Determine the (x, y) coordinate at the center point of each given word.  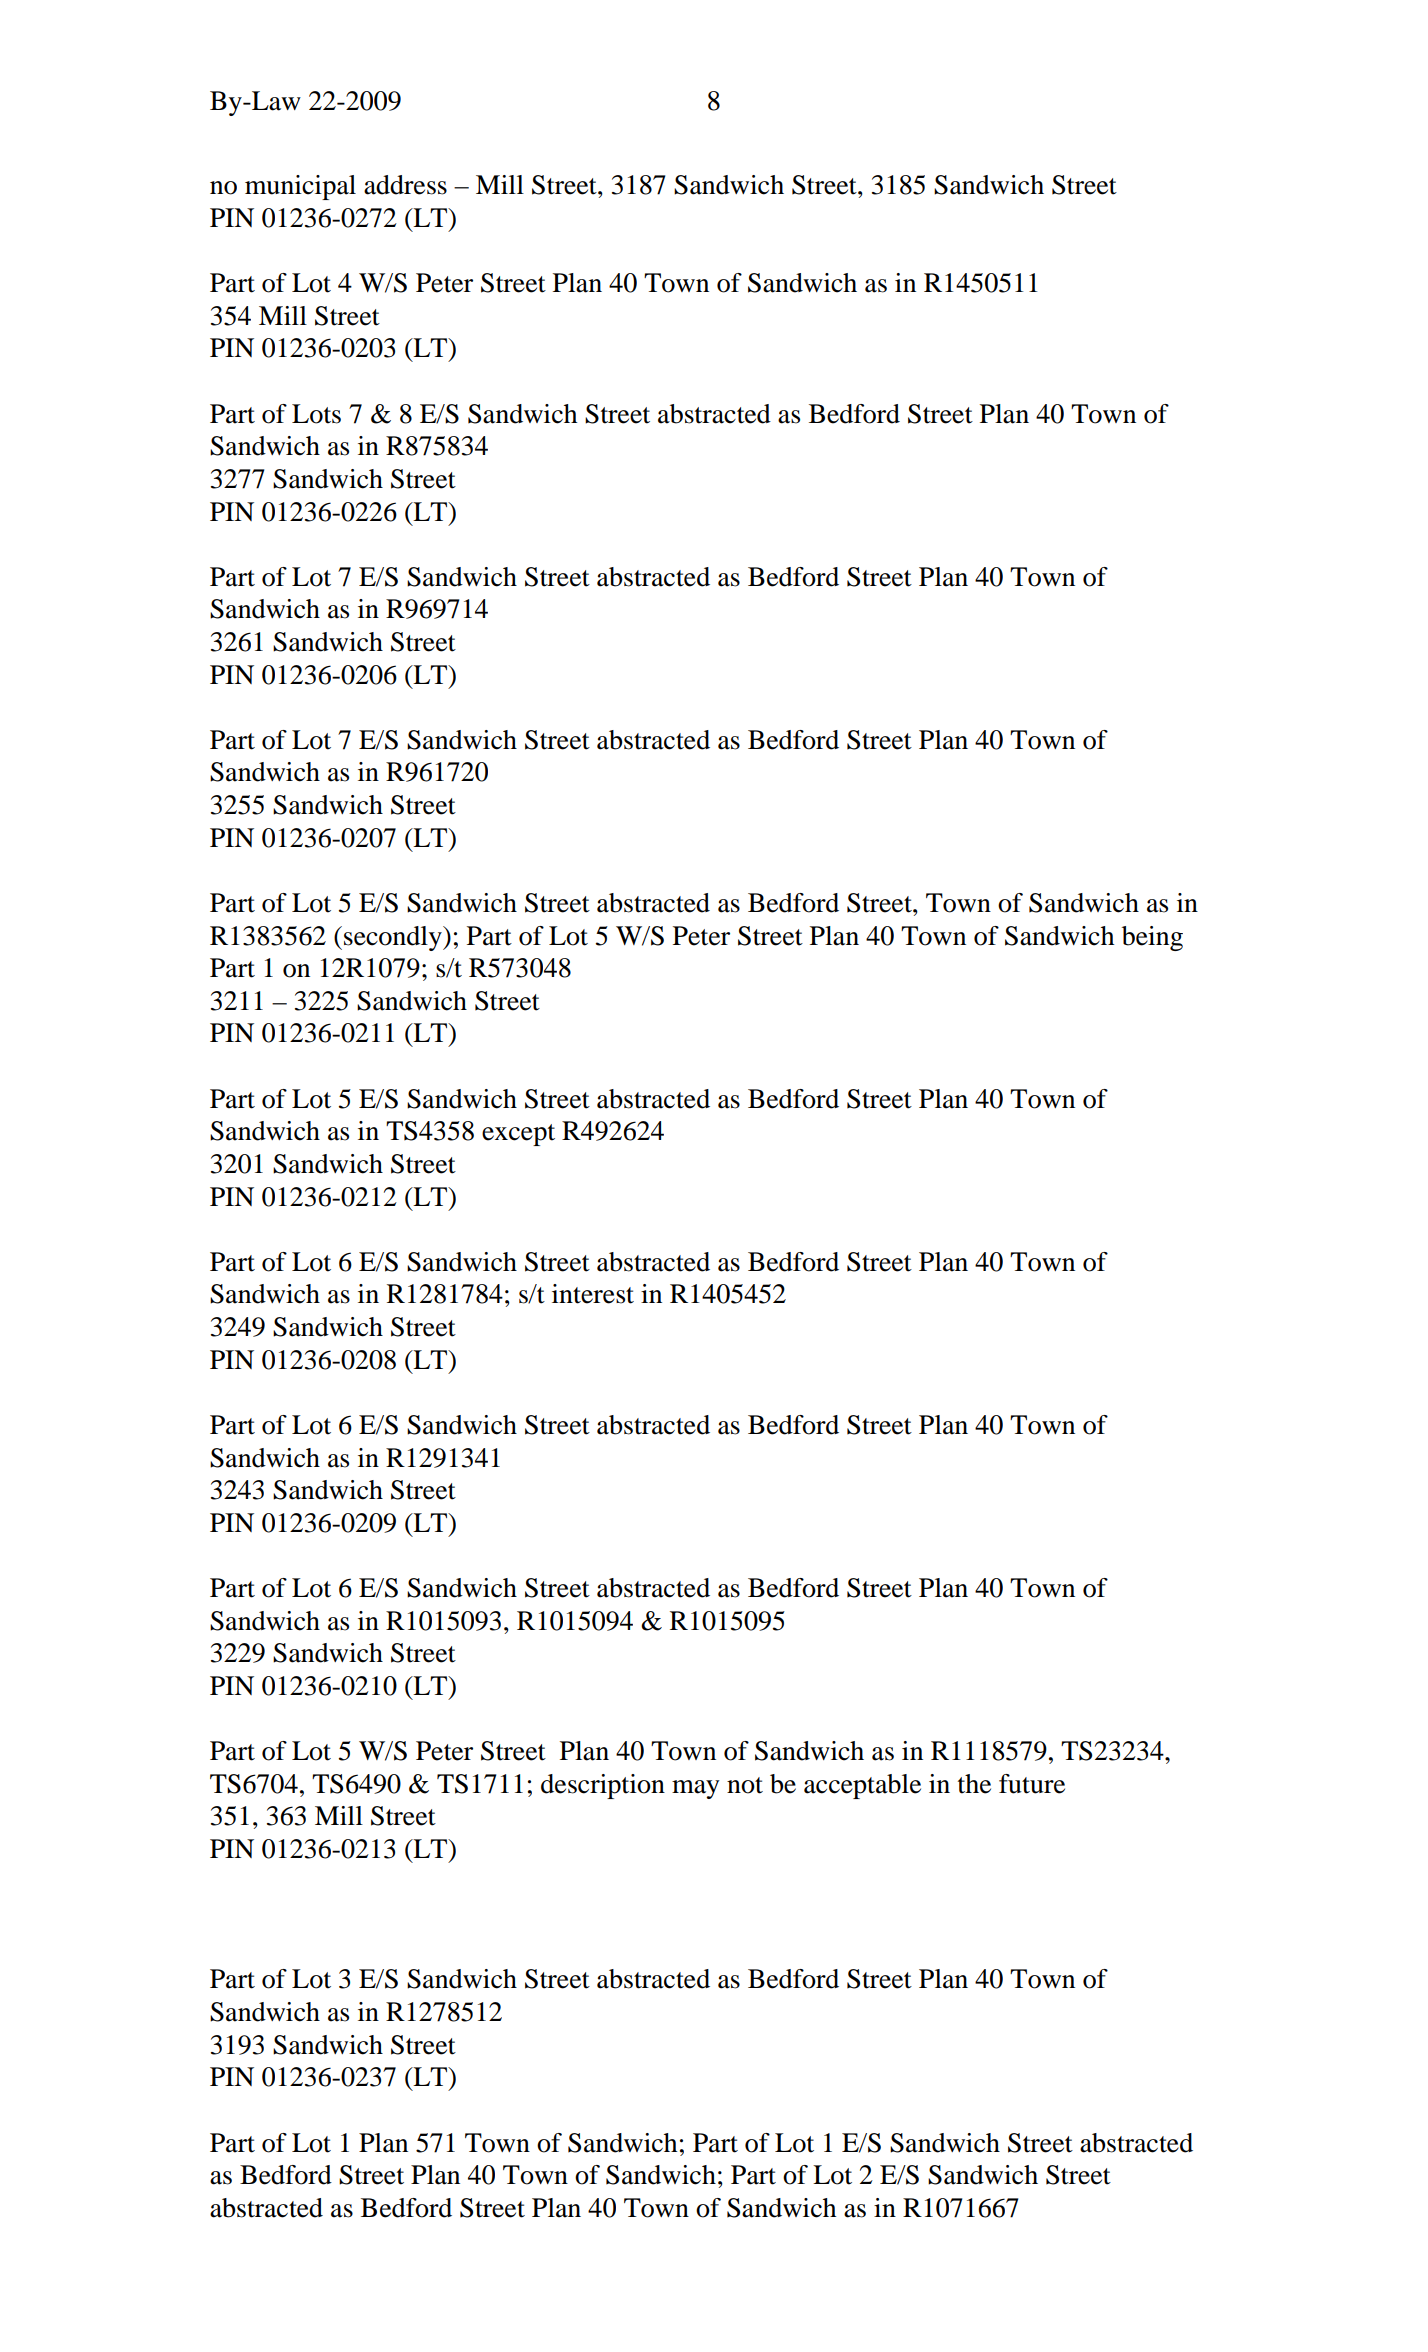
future (1032, 1784)
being (1152, 938)
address (405, 185)
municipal (300, 187)
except (518, 1135)
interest (593, 1294)
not (745, 1785)
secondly (394, 938)
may (696, 1789)
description (603, 1786)
